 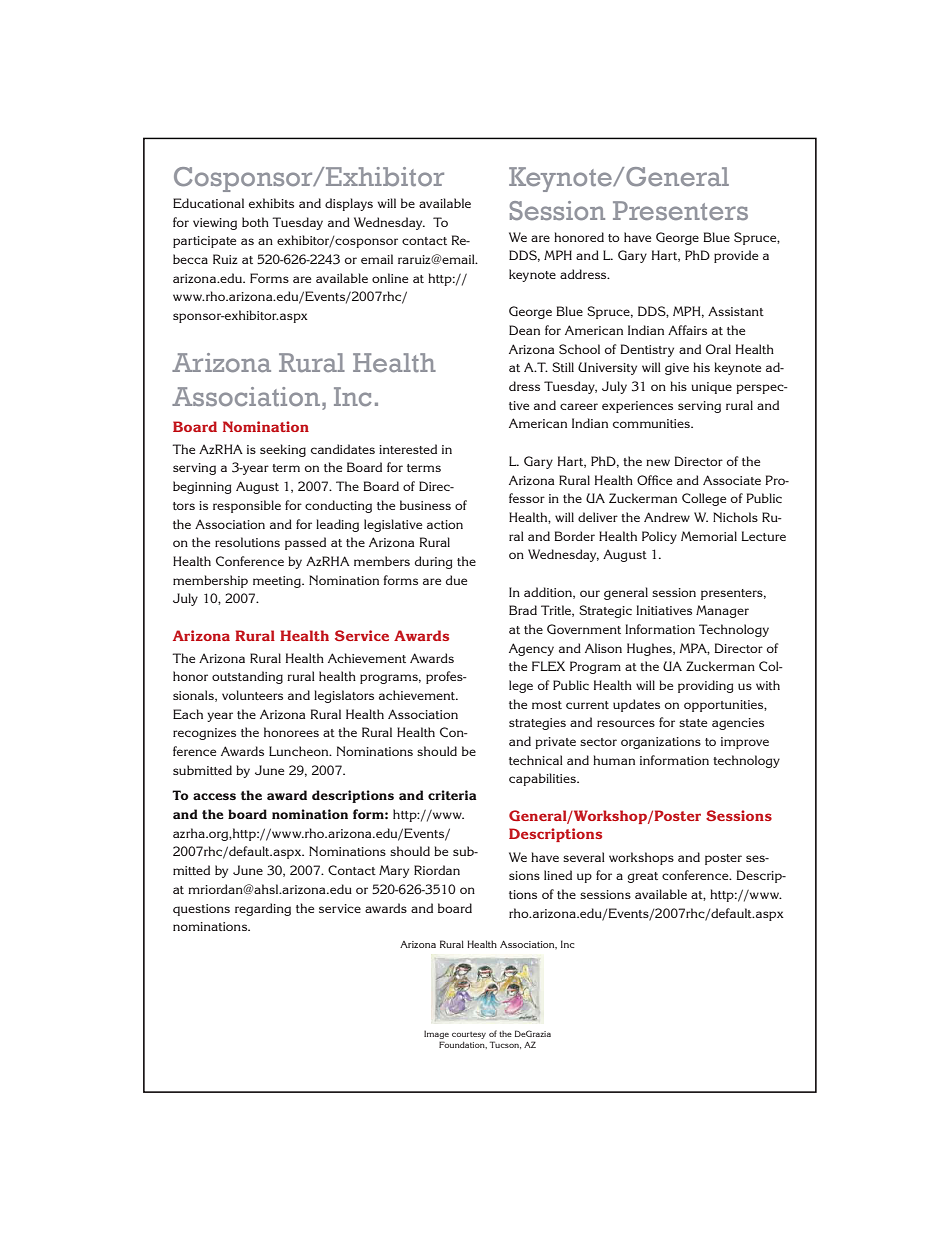 I want to click on online, so click(x=390, y=278).
